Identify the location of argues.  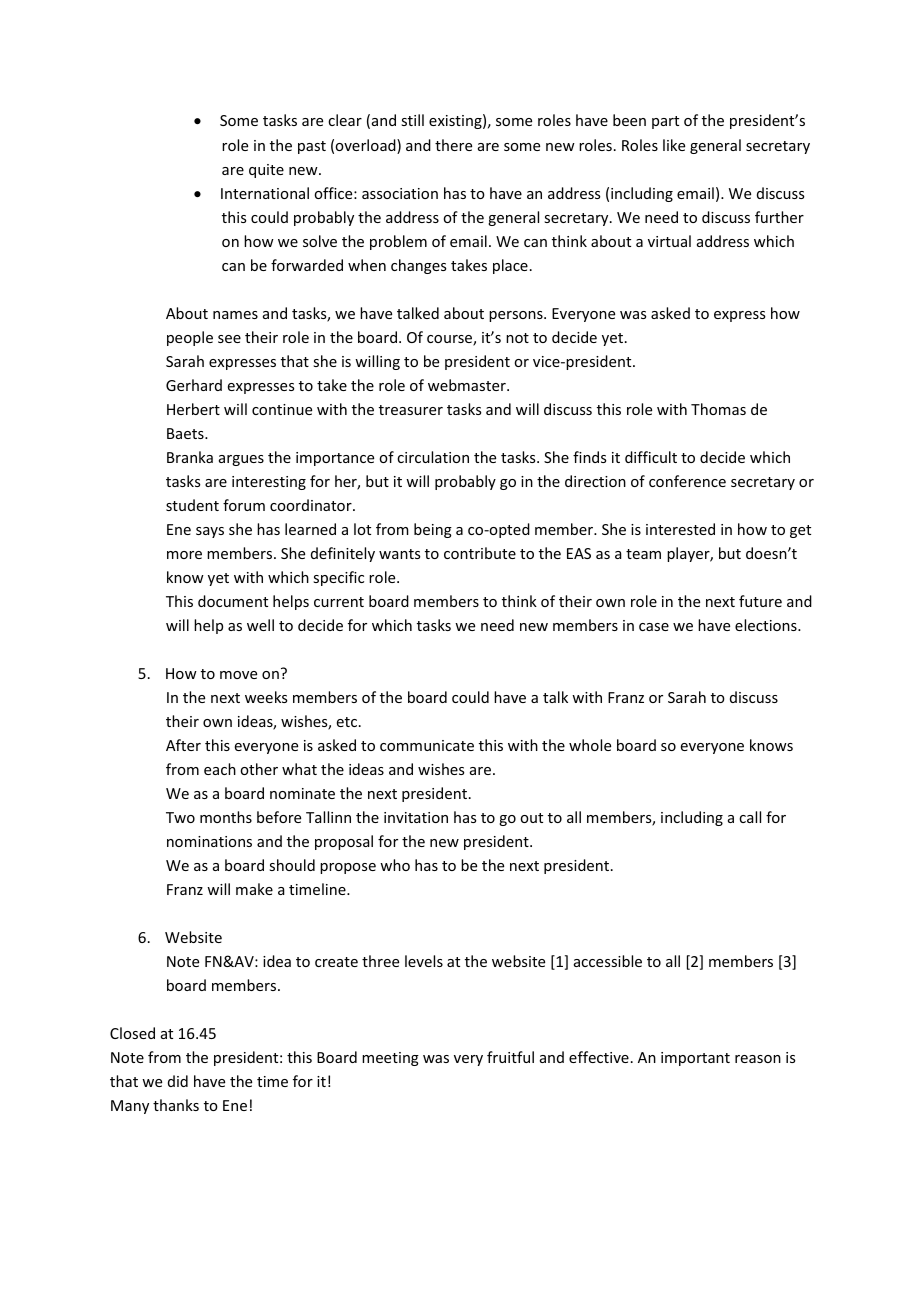
(241, 460).
